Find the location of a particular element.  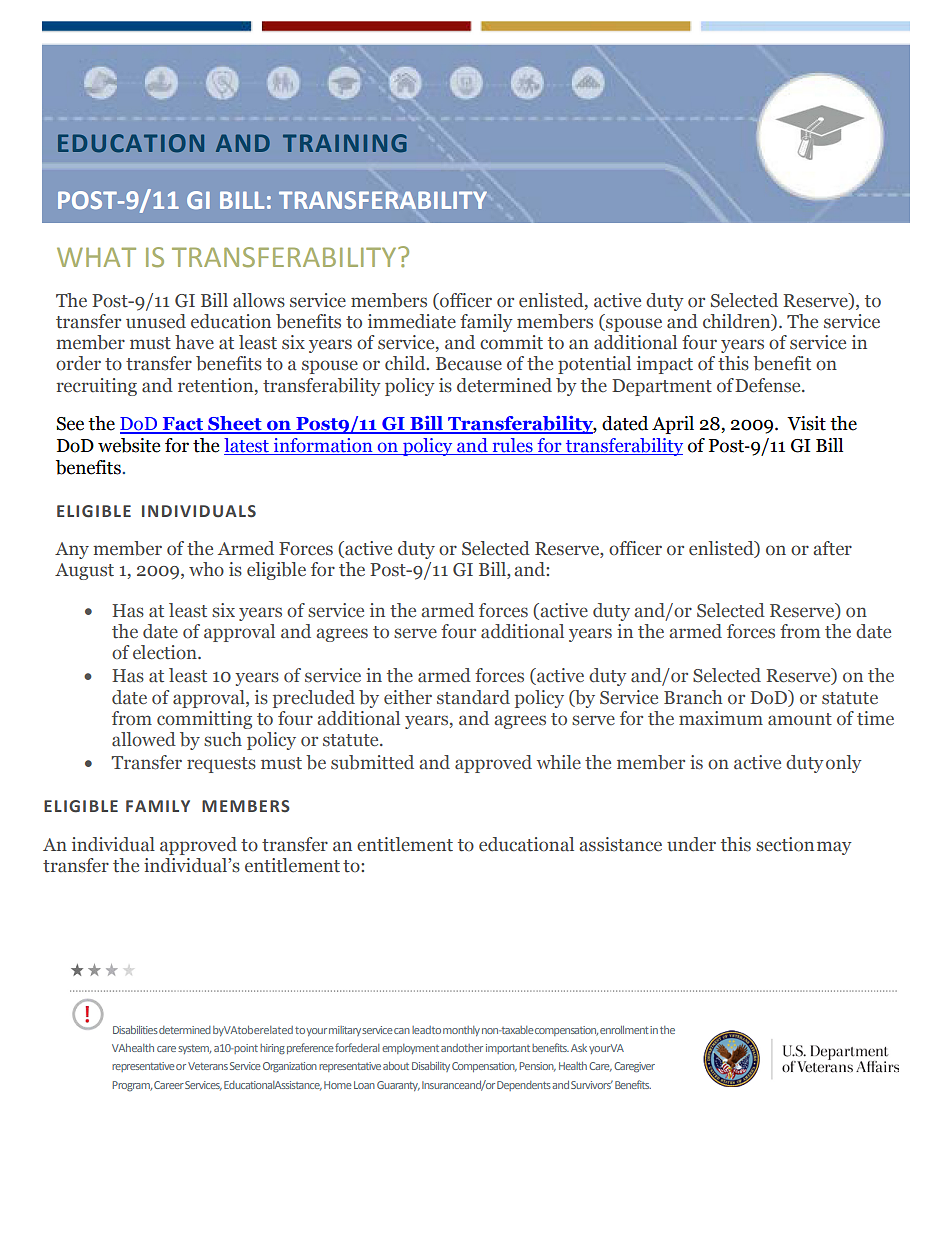

system is located at coordinates (194, 1049).
